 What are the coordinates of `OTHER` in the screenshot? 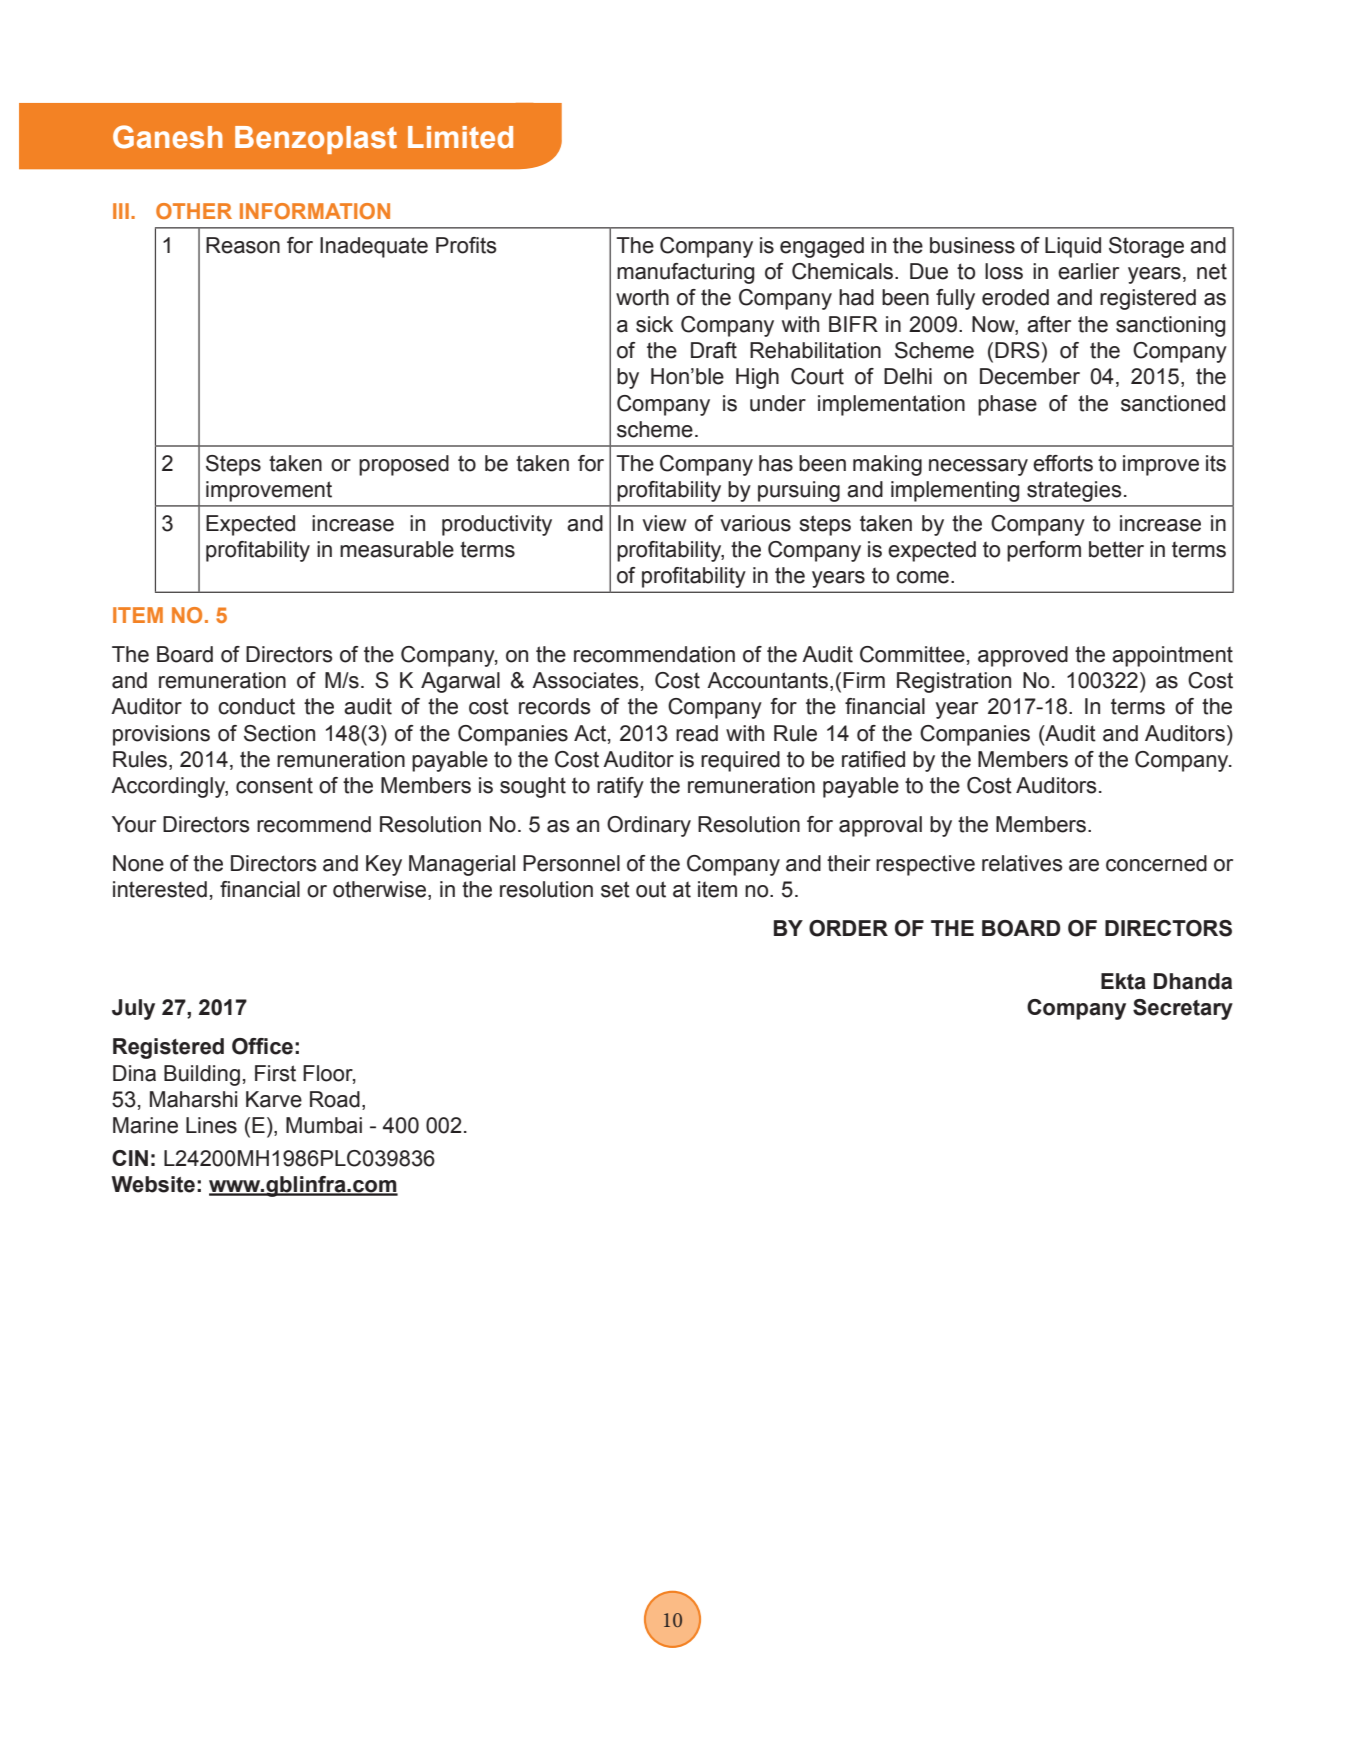 It's located at (194, 211).
